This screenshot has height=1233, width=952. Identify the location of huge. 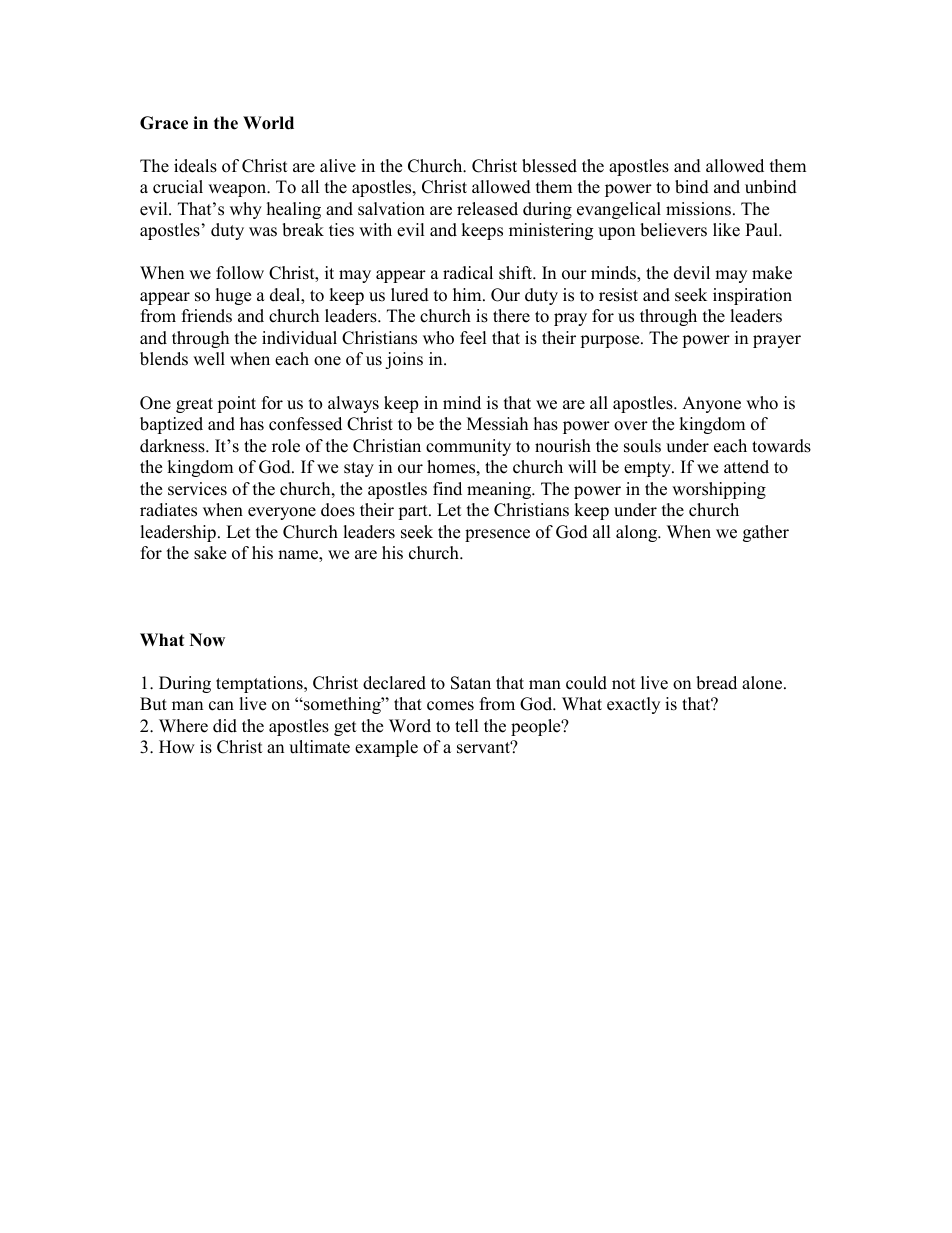
(233, 296).
